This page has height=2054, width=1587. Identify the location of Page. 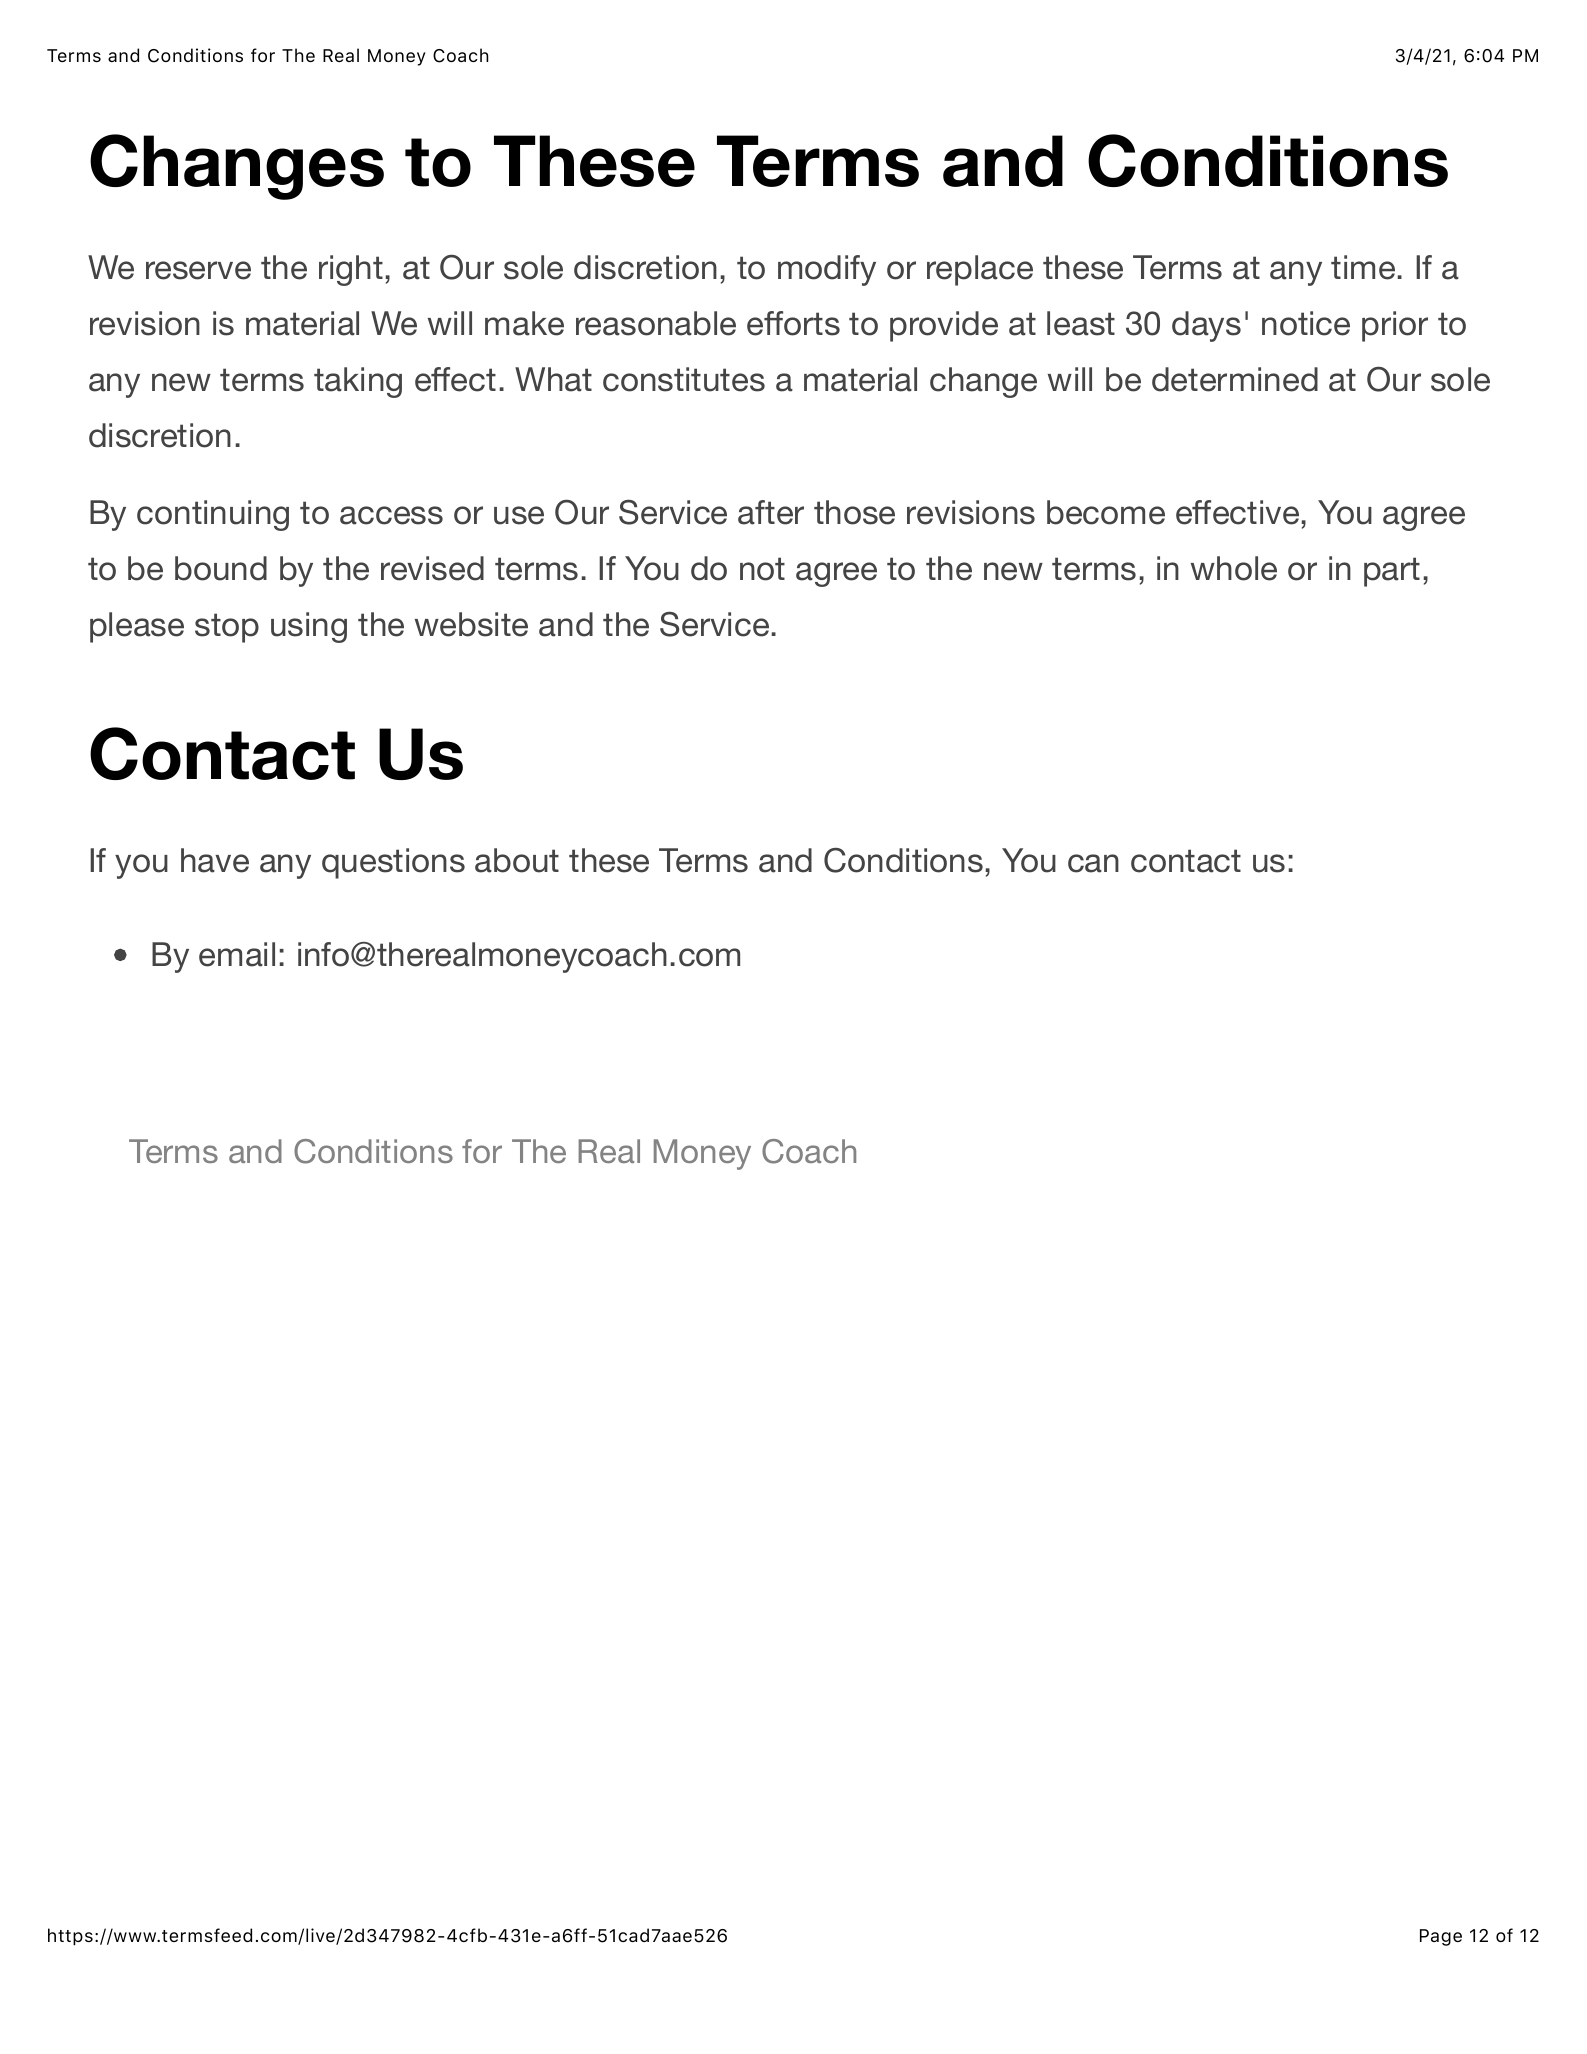
(1441, 1937).
